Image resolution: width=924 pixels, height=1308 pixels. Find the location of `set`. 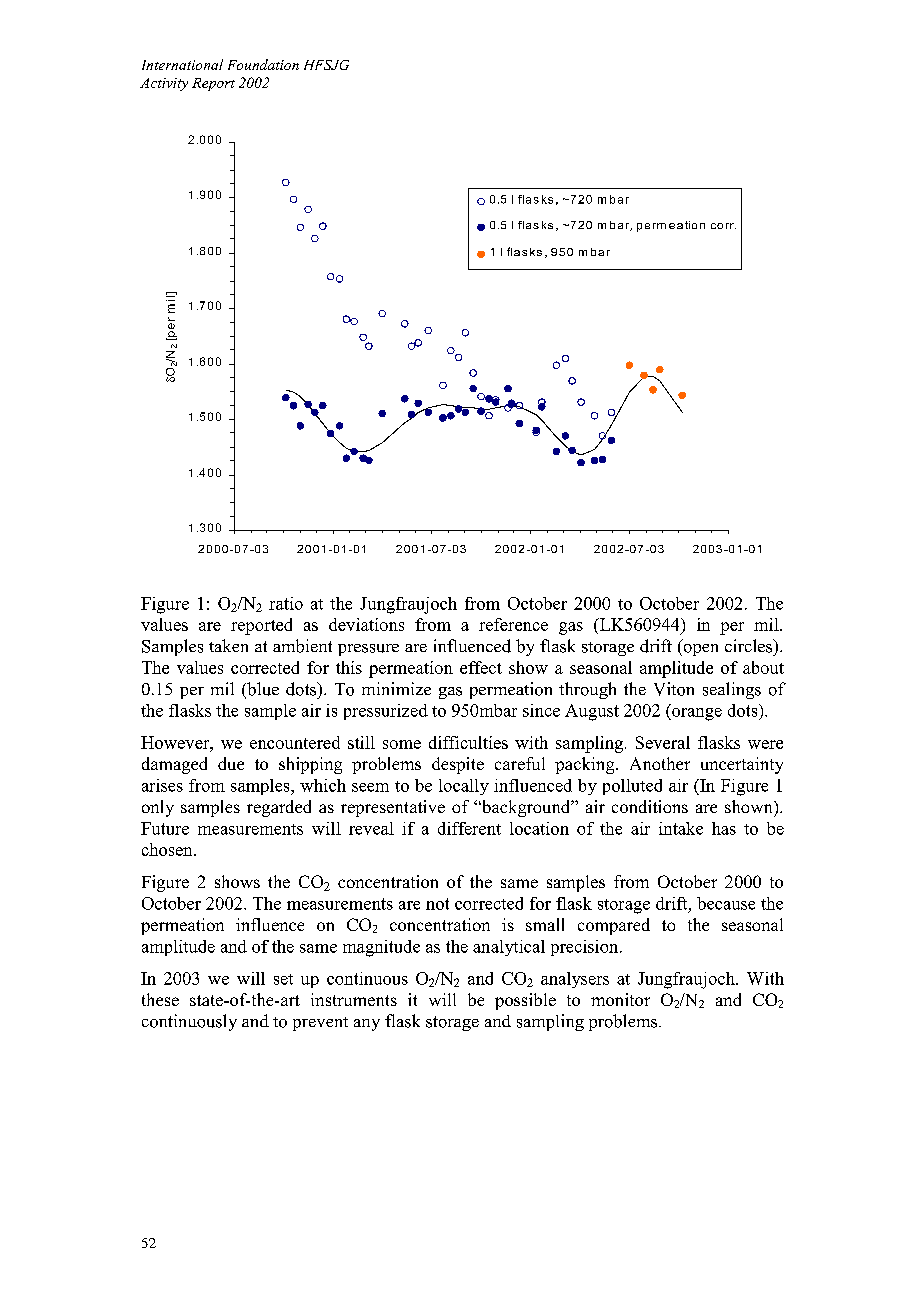

set is located at coordinates (283, 979).
